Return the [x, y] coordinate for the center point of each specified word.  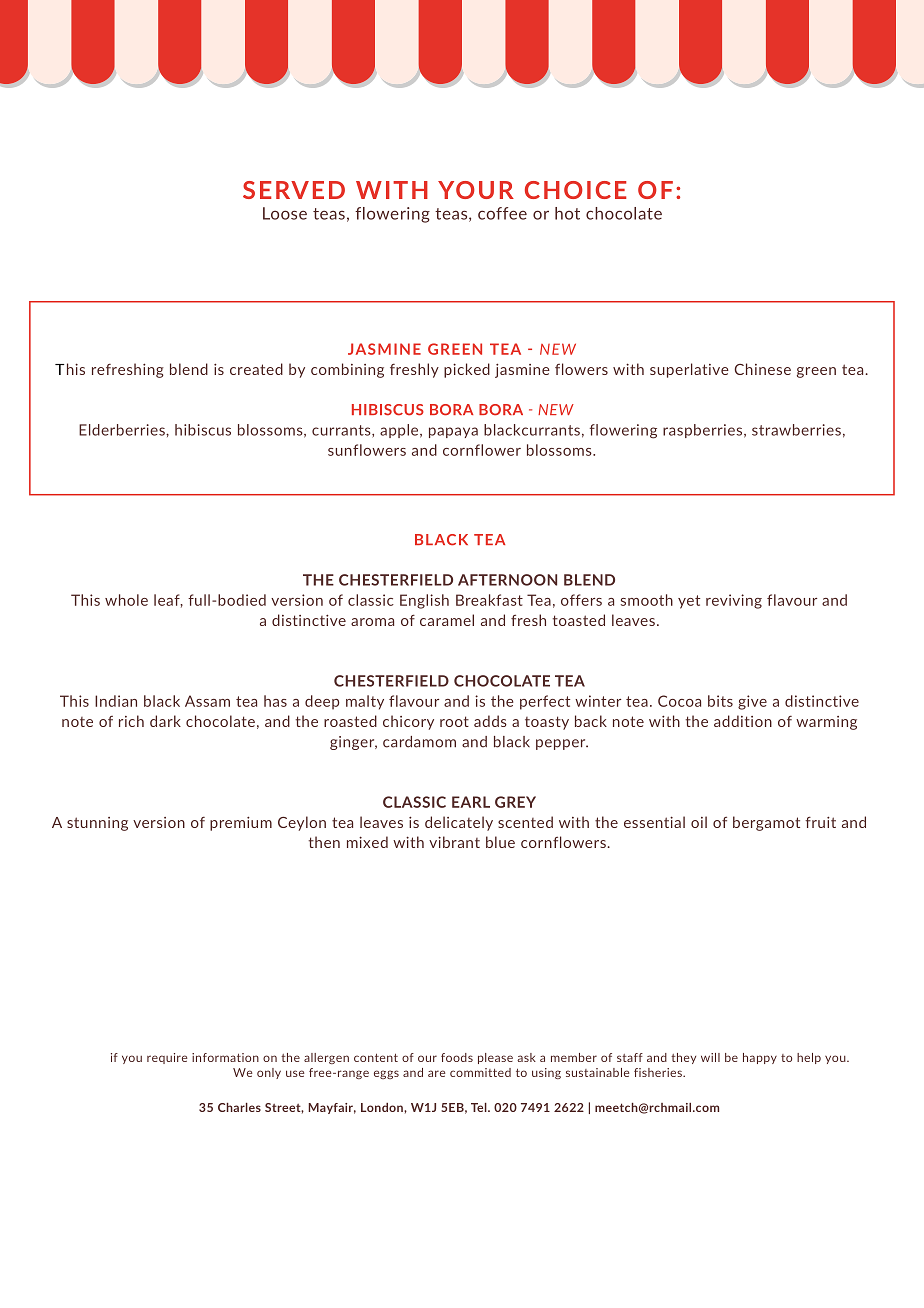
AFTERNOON [507, 580]
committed [480, 1072]
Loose [285, 213]
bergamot [766, 823]
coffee [502, 213]
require [167, 1058]
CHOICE [575, 190]
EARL [471, 802]
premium [241, 823]
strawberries [796, 430]
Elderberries [123, 430]
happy [760, 1058]
